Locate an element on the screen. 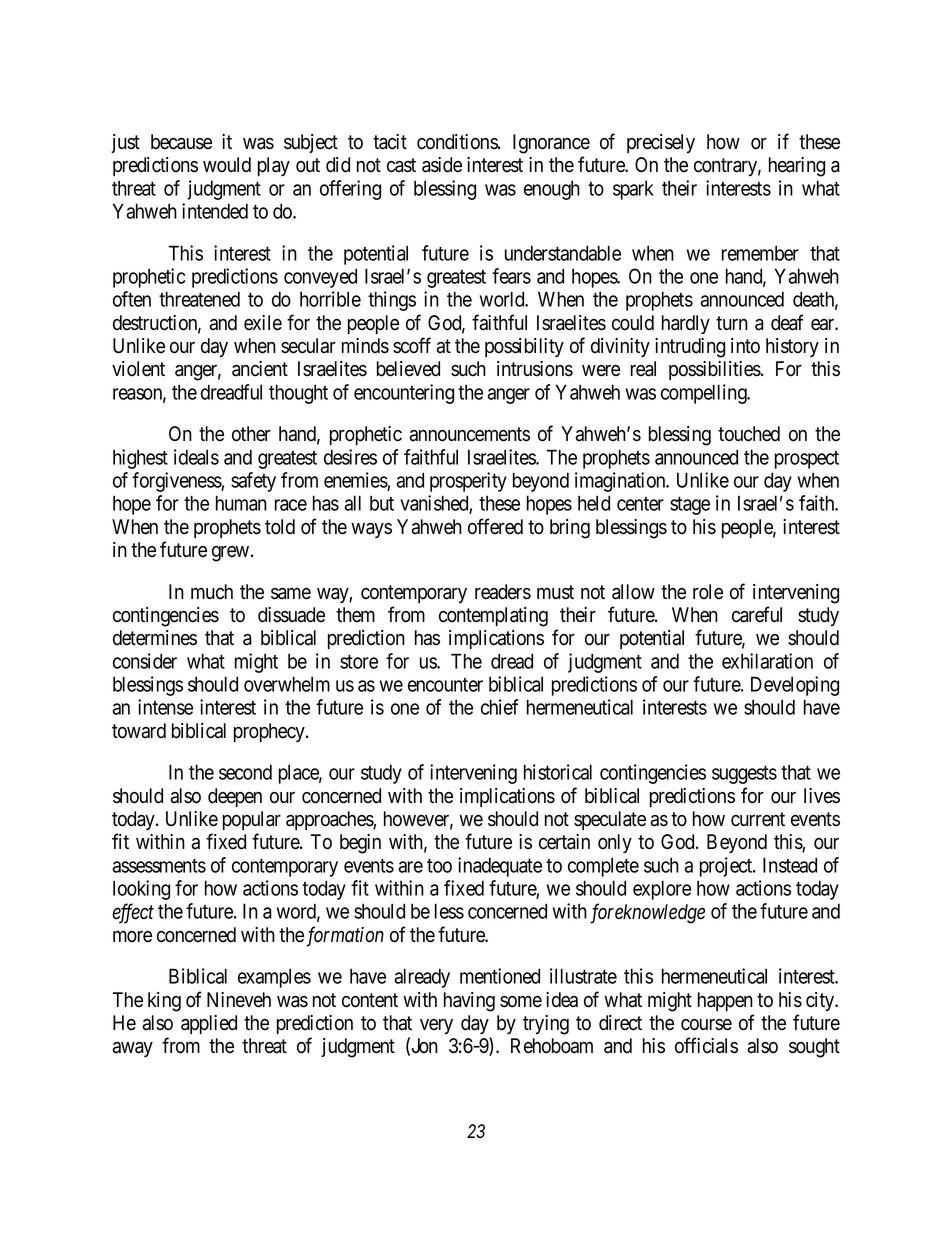 Image resolution: width=952 pixels, height=1233 pixels. applied is located at coordinates (209, 1024).
